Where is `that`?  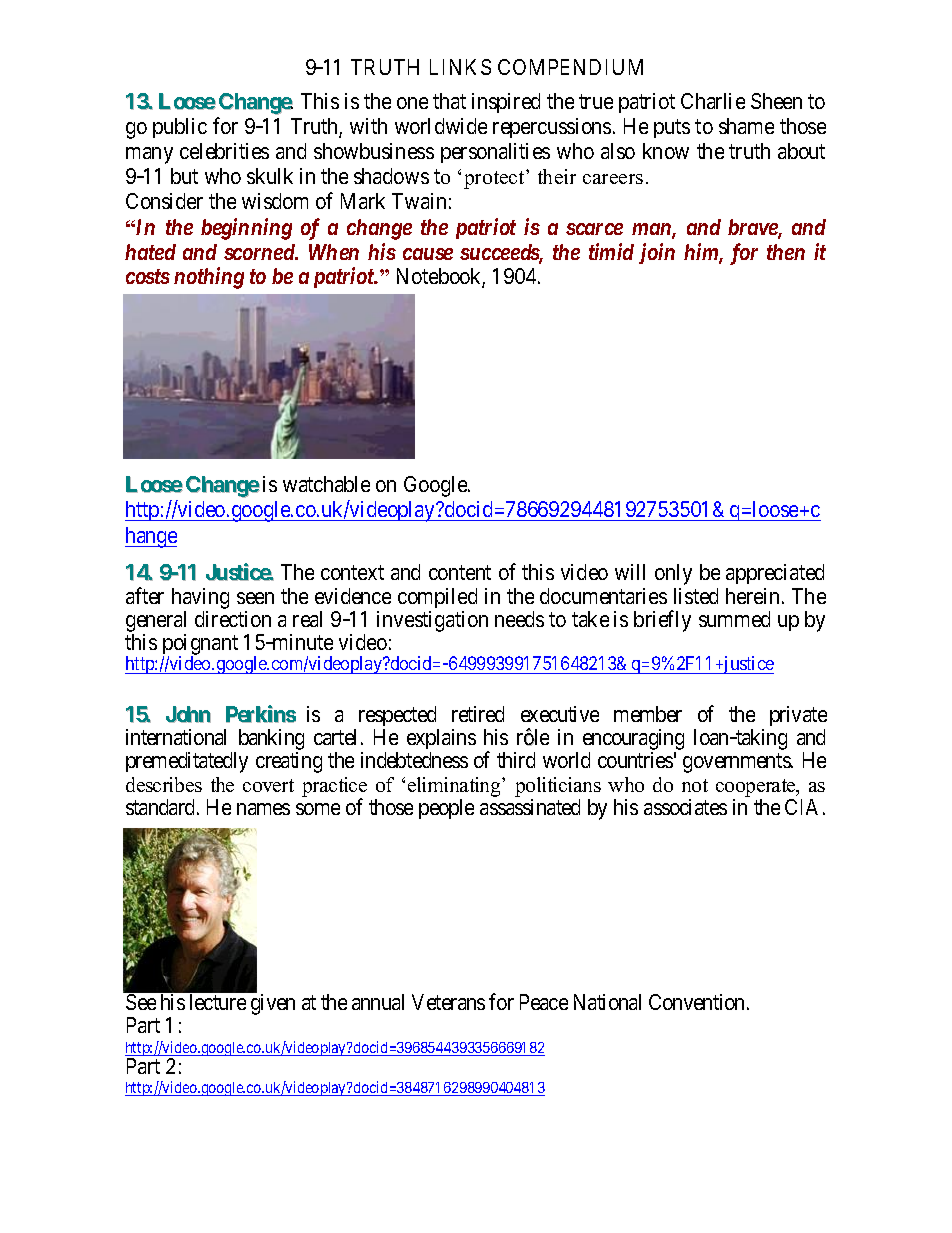 that is located at coordinates (449, 101).
